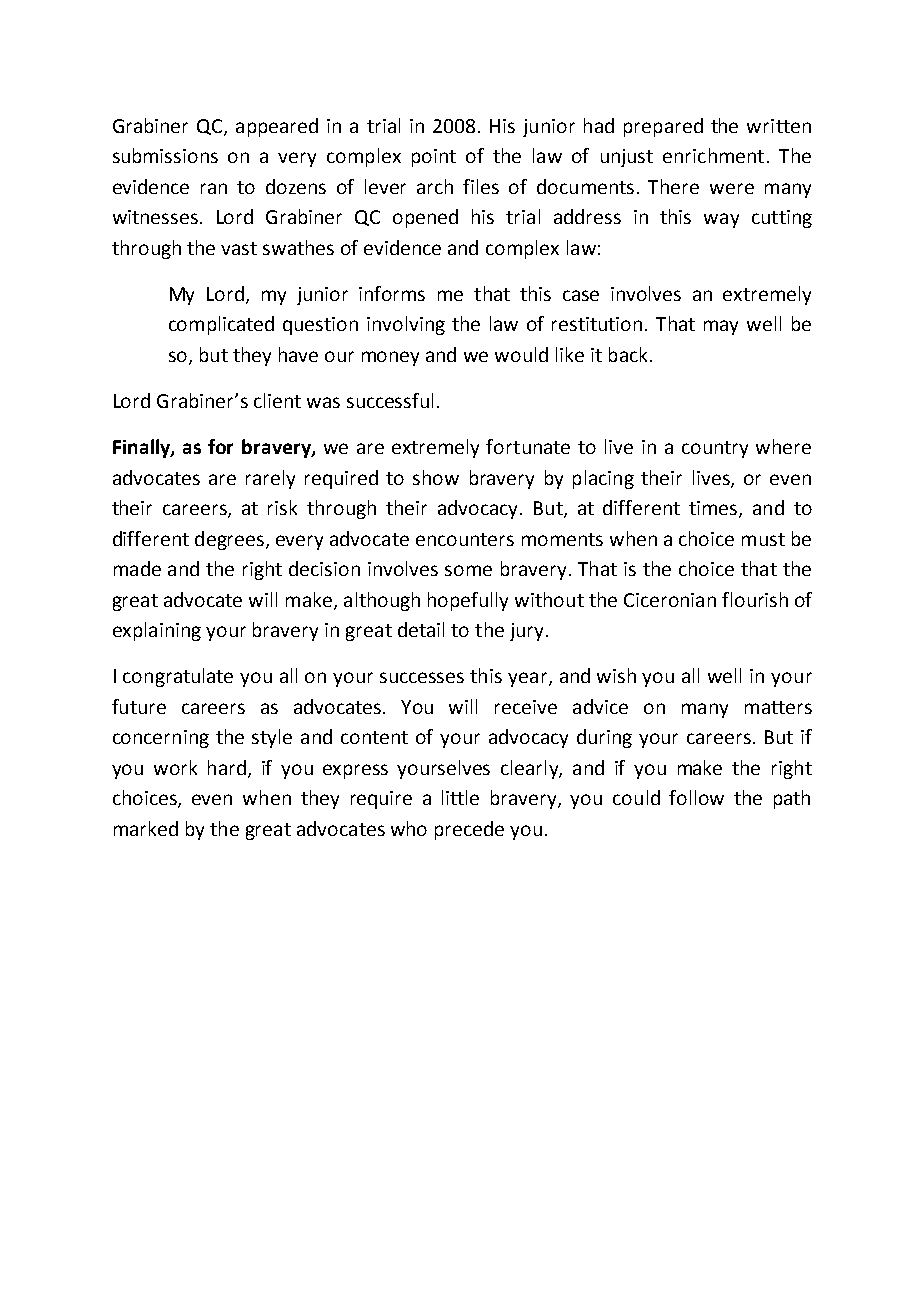 The image size is (924, 1308). What do you see at coordinates (713, 155) in the image?
I see `enrichment` at bounding box center [713, 155].
